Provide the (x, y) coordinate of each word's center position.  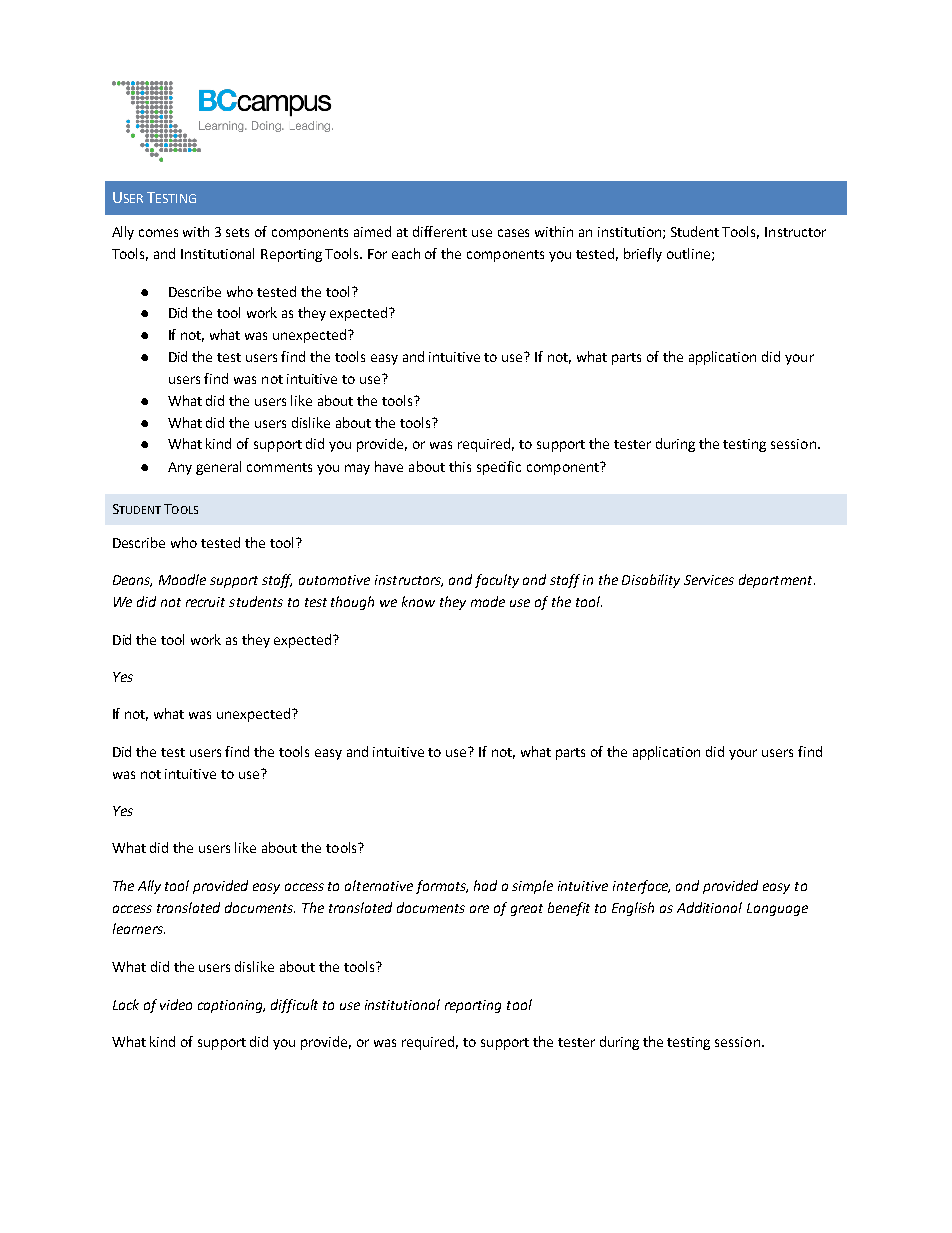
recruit (205, 602)
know (418, 601)
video (176, 1004)
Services (709, 580)
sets (237, 232)
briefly (643, 255)
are (479, 909)
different (440, 231)
